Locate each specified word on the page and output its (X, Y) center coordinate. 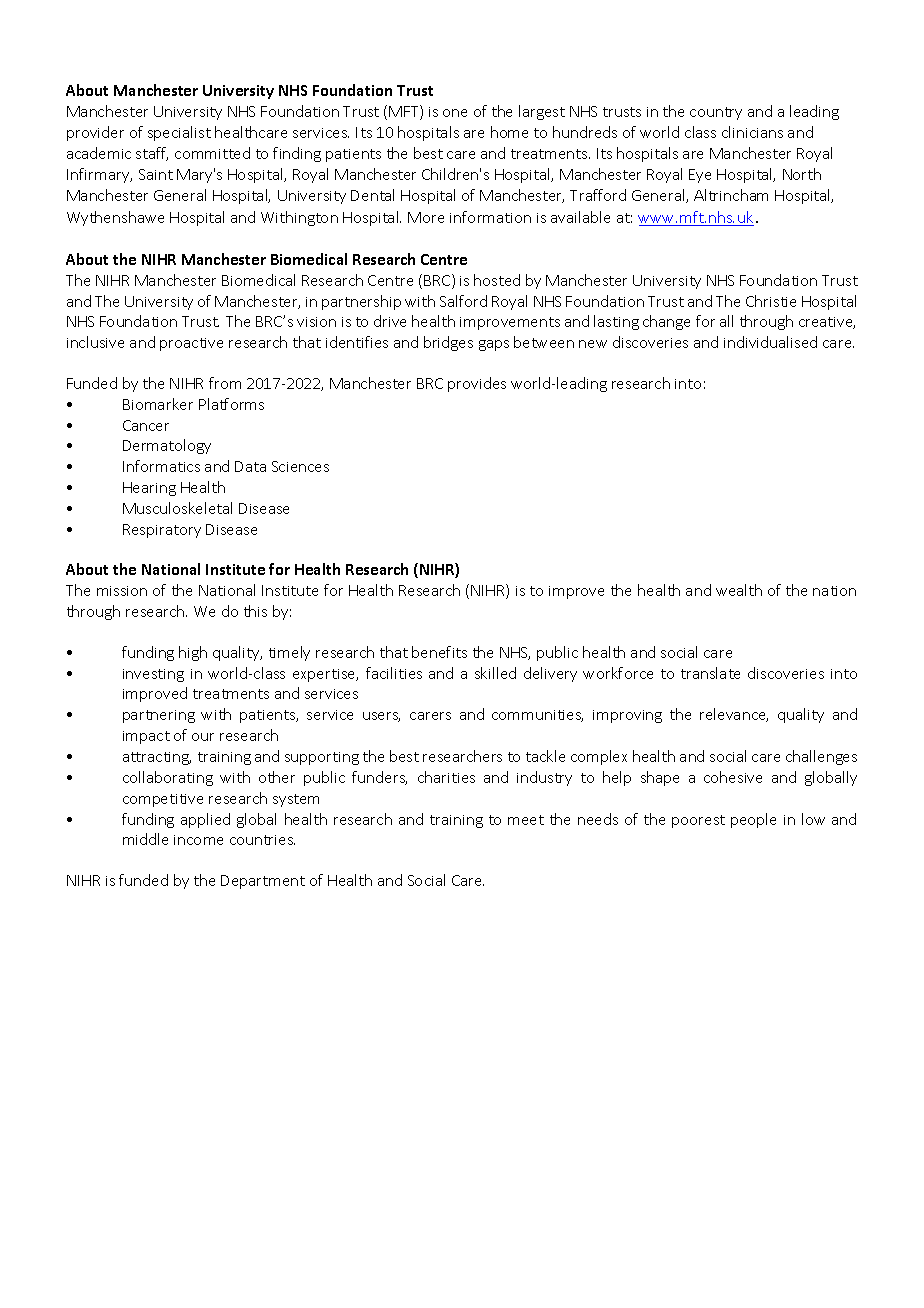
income (198, 840)
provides (477, 384)
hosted (497, 280)
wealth (739, 590)
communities (537, 716)
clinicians (752, 132)
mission (122, 591)
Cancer (146, 425)
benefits (439, 652)
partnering (159, 716)
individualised (770, 342)
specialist (179, 133)
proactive (191, 344)
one (455, 113)
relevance (734, 715)
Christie (771, 301)
